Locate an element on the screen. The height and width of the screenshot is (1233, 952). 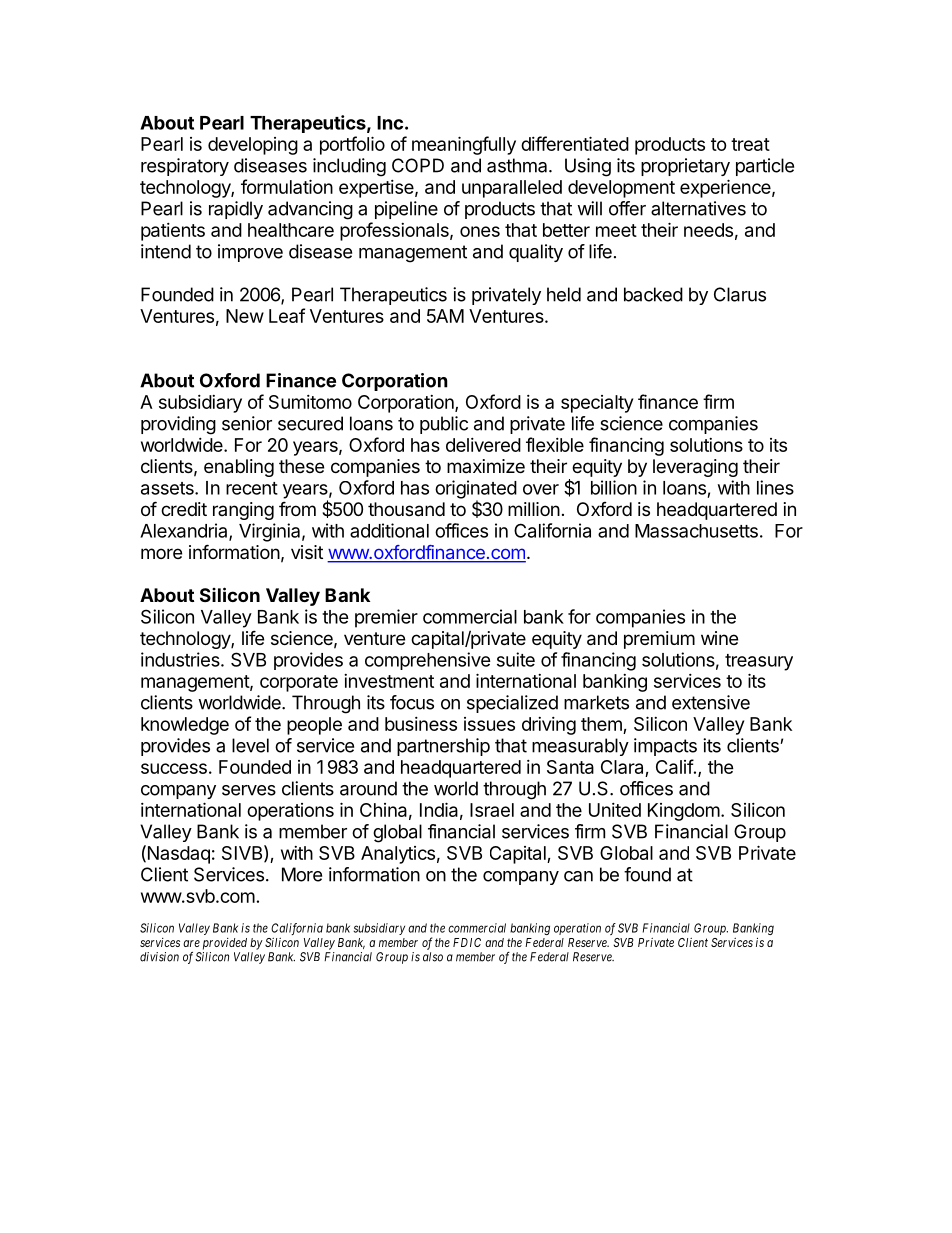
leveraging is located at coordinates (695, 468).
